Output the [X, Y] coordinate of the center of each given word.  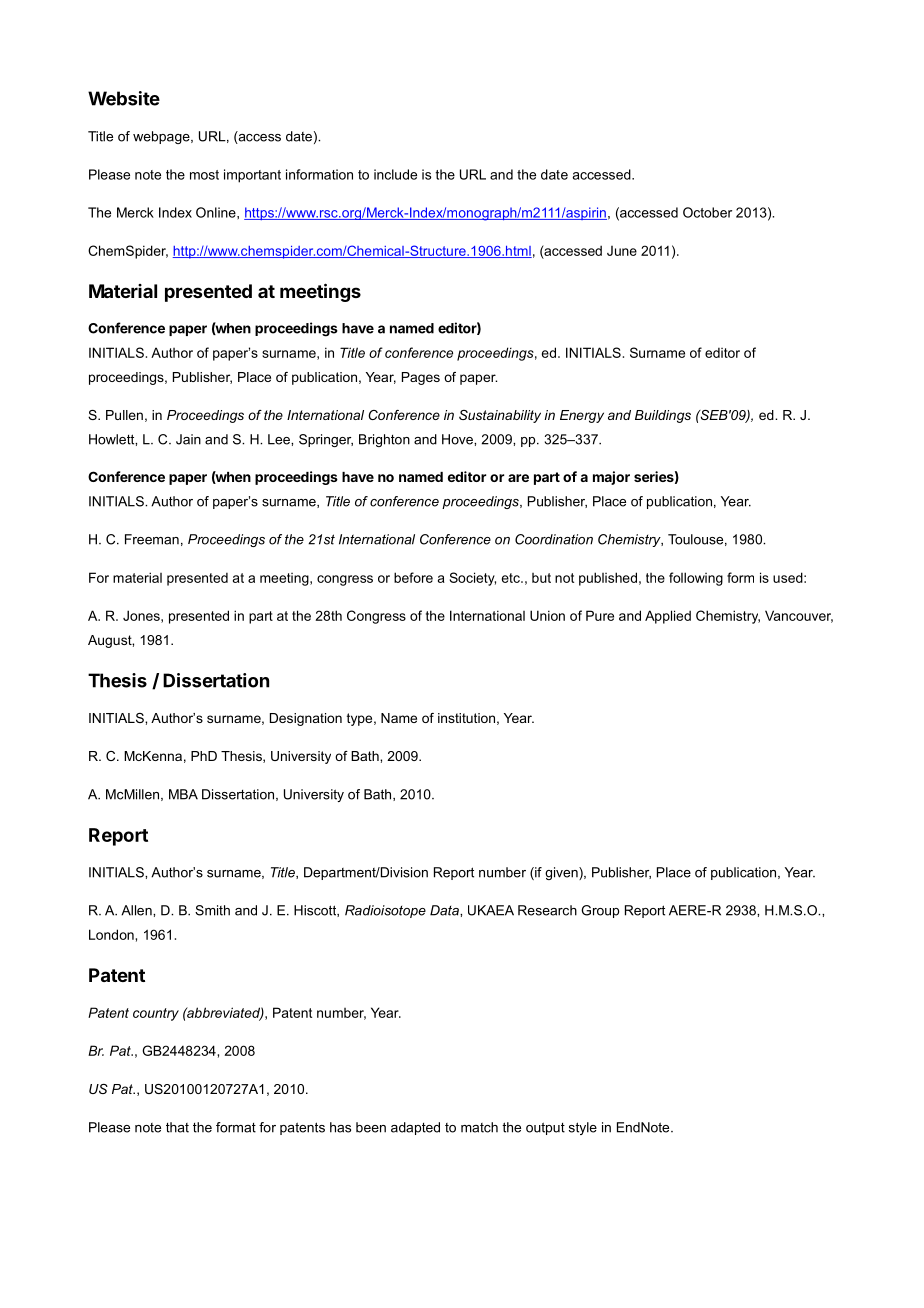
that [177, 1127]
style [583, 1128]
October [707, 212]
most [204, 175]
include [395, 174]
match [479, 1127]
